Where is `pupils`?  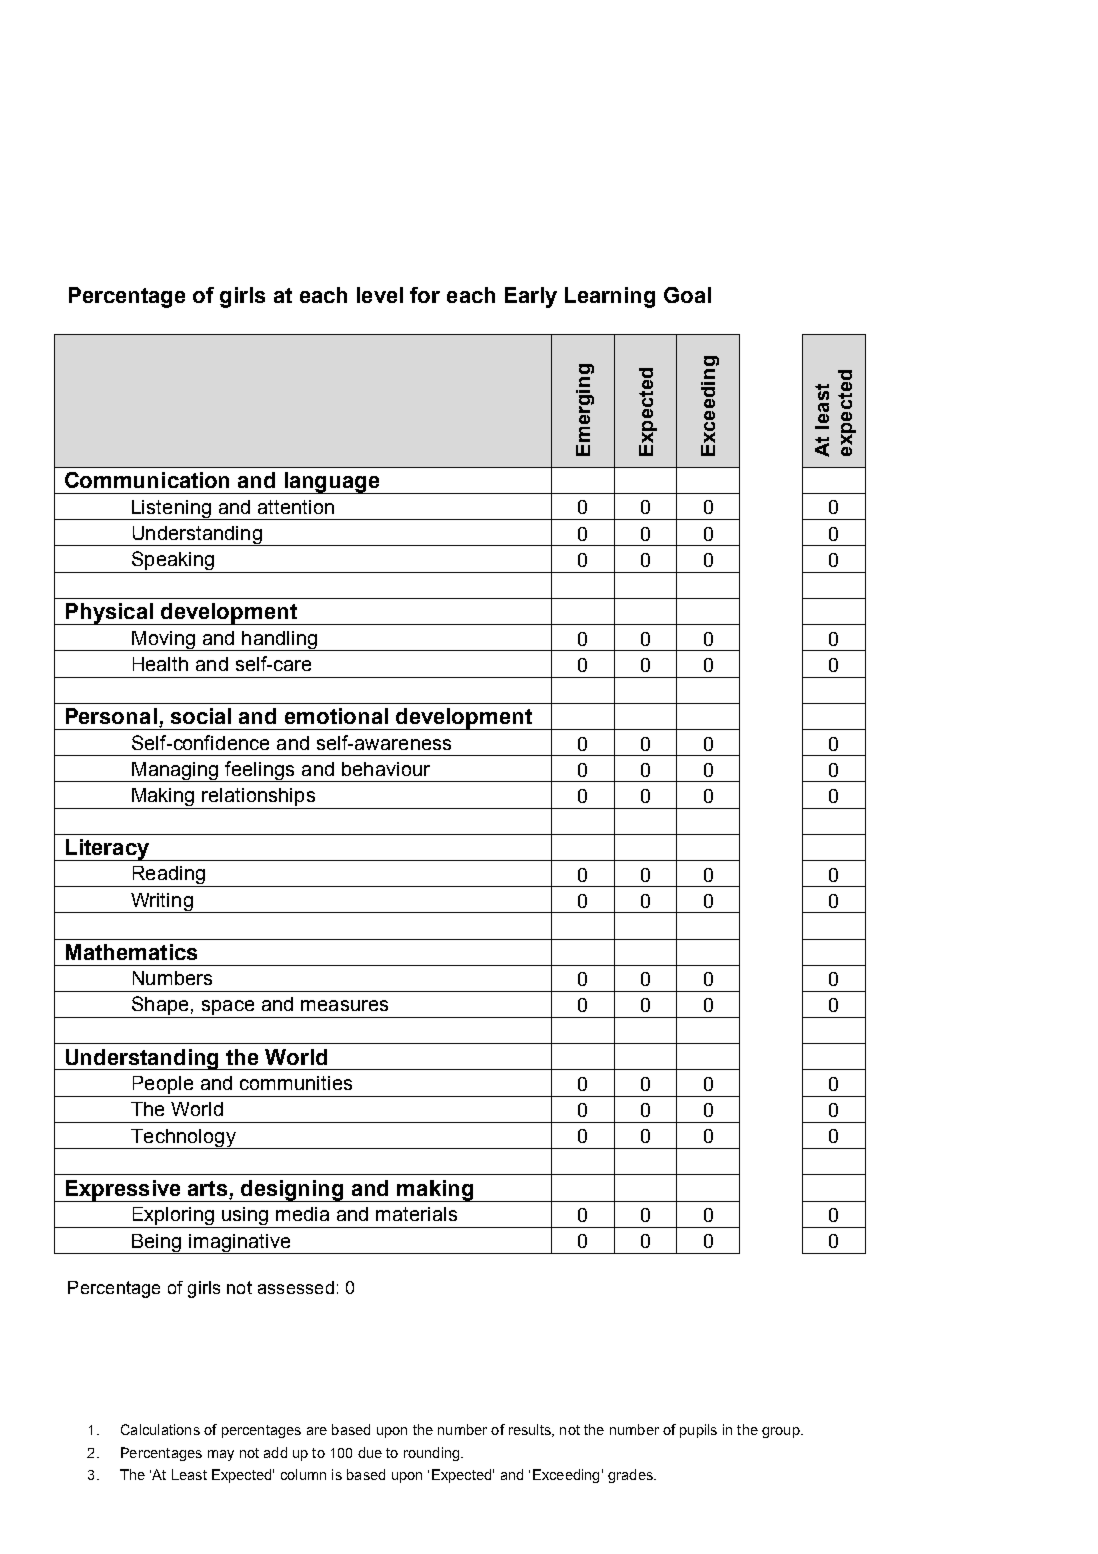
pupils is located at coordinates (698, 1431).
